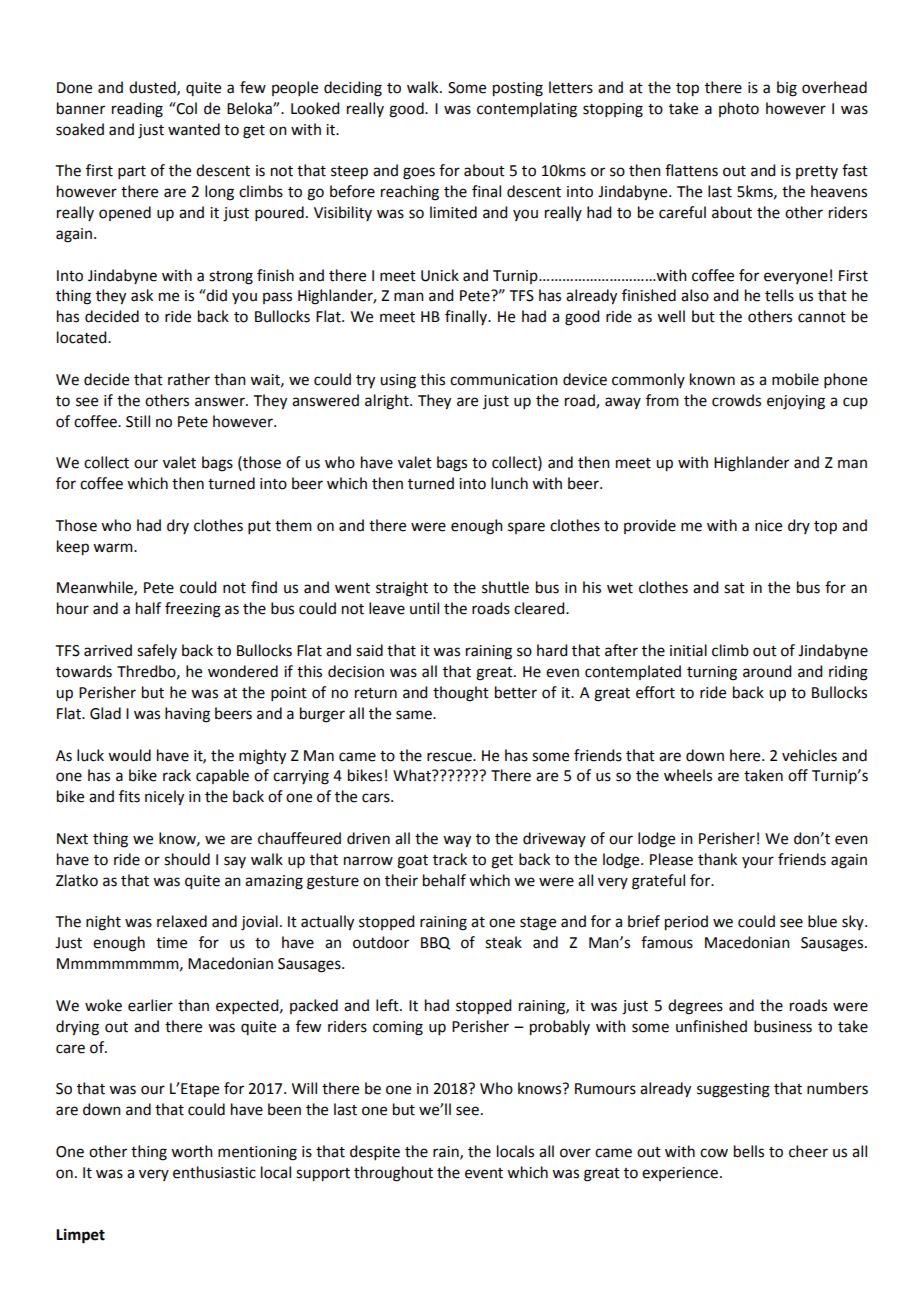  What do you see at coordinates (767, 671) in the screenshot?
I see `around` at bounding box center [767, 671].
